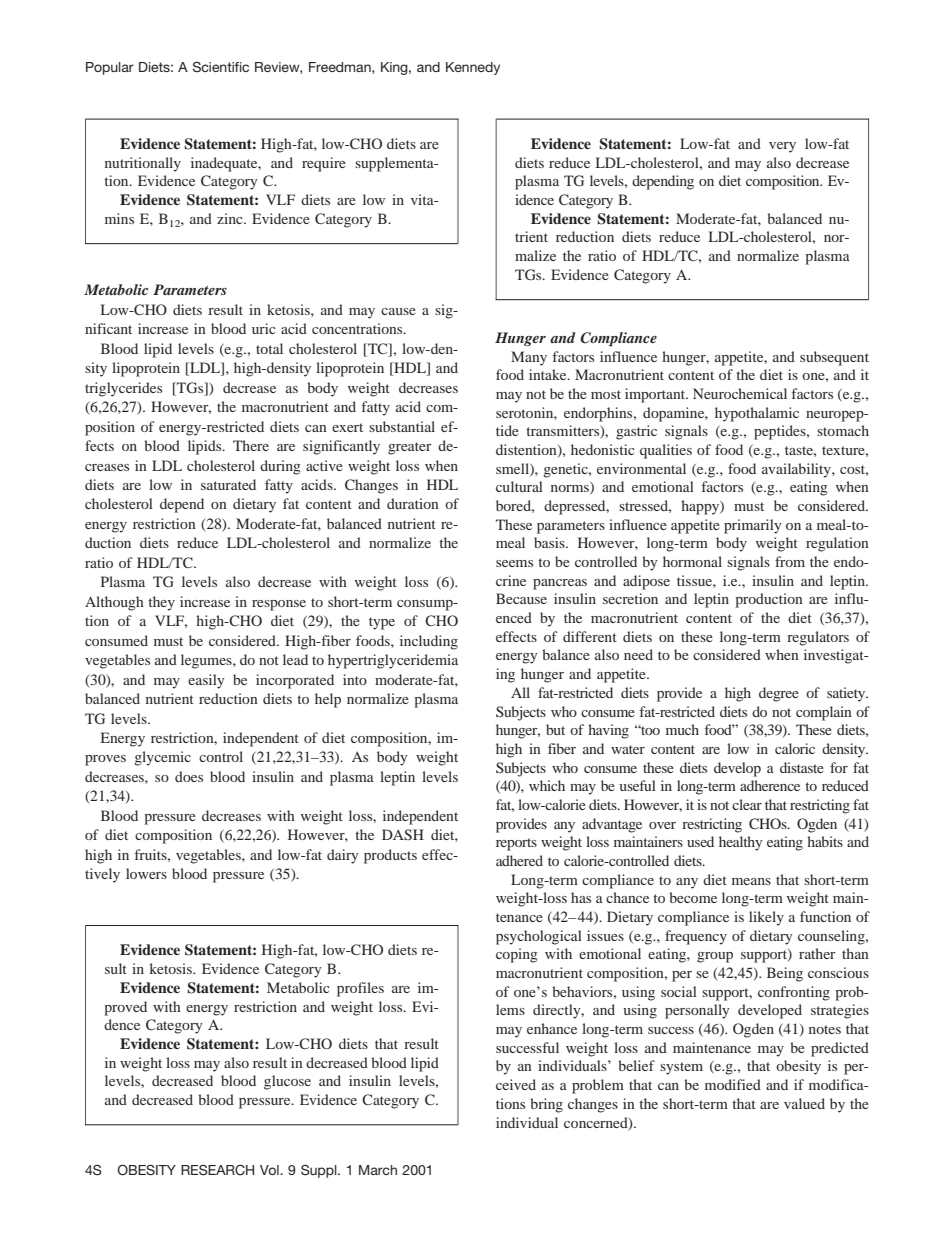 This screenshot has width=952, height=1233. Describe the element at coordinates (757, 414) in the screenshot. I see `hypothalamic` at that location.
